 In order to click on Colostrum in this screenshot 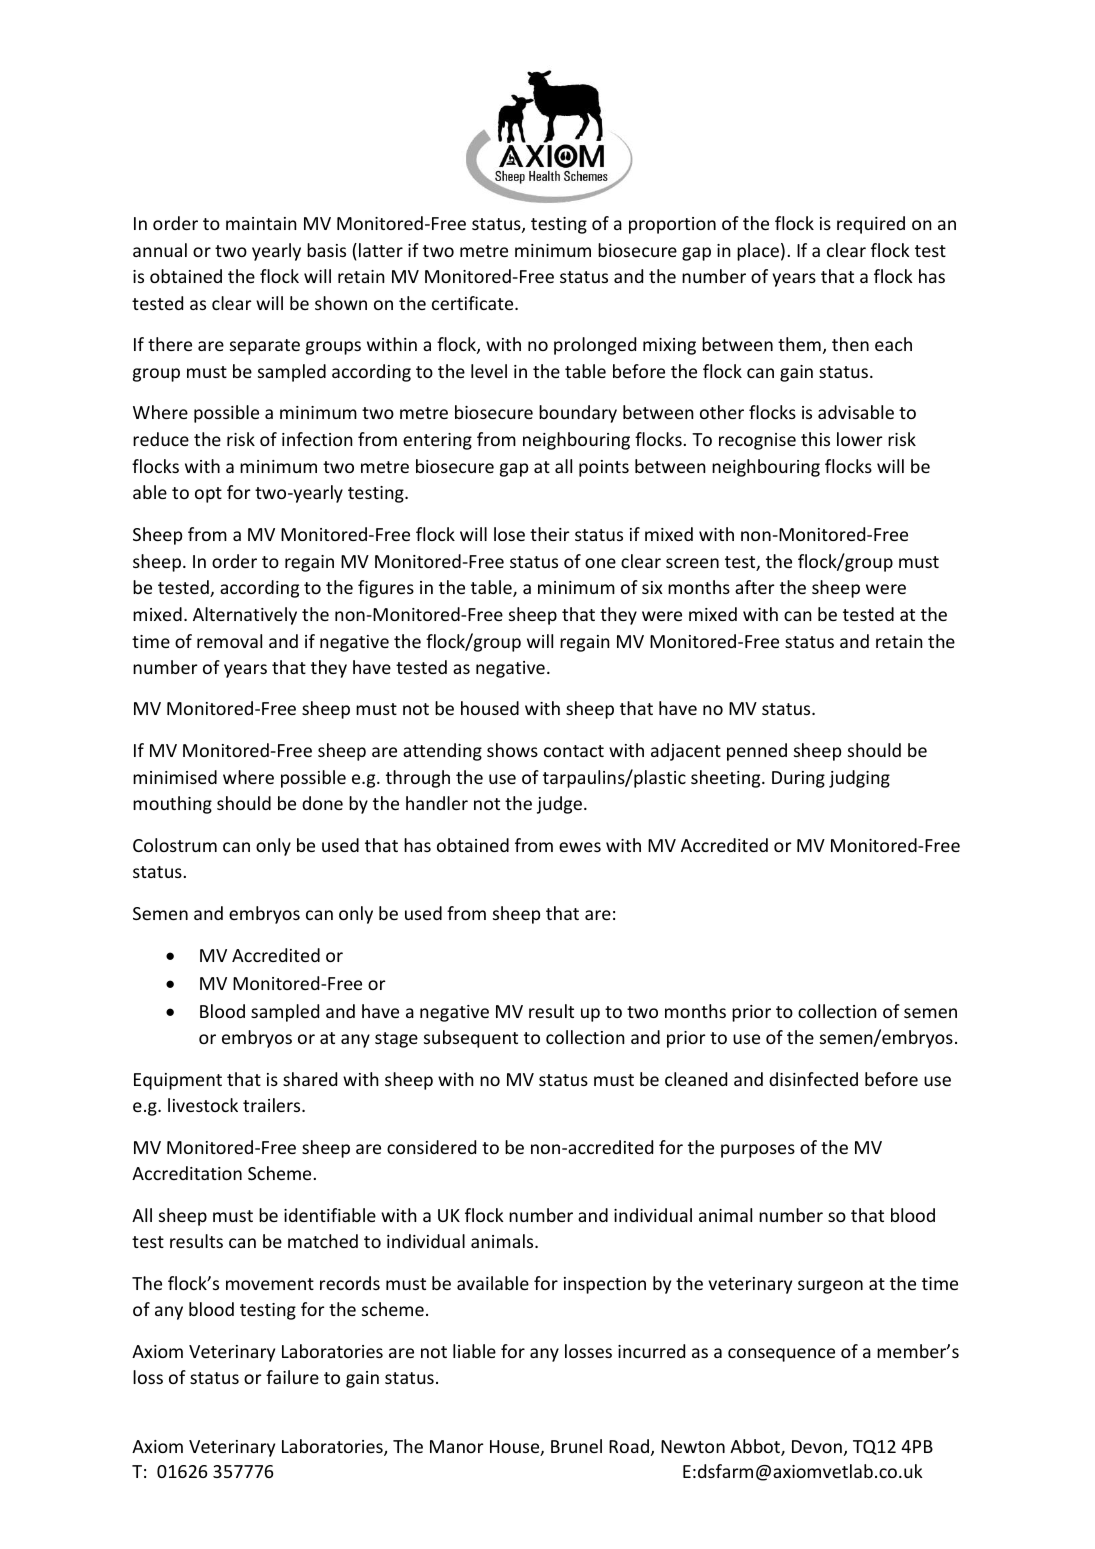, I will do `click(175, 845)`.
